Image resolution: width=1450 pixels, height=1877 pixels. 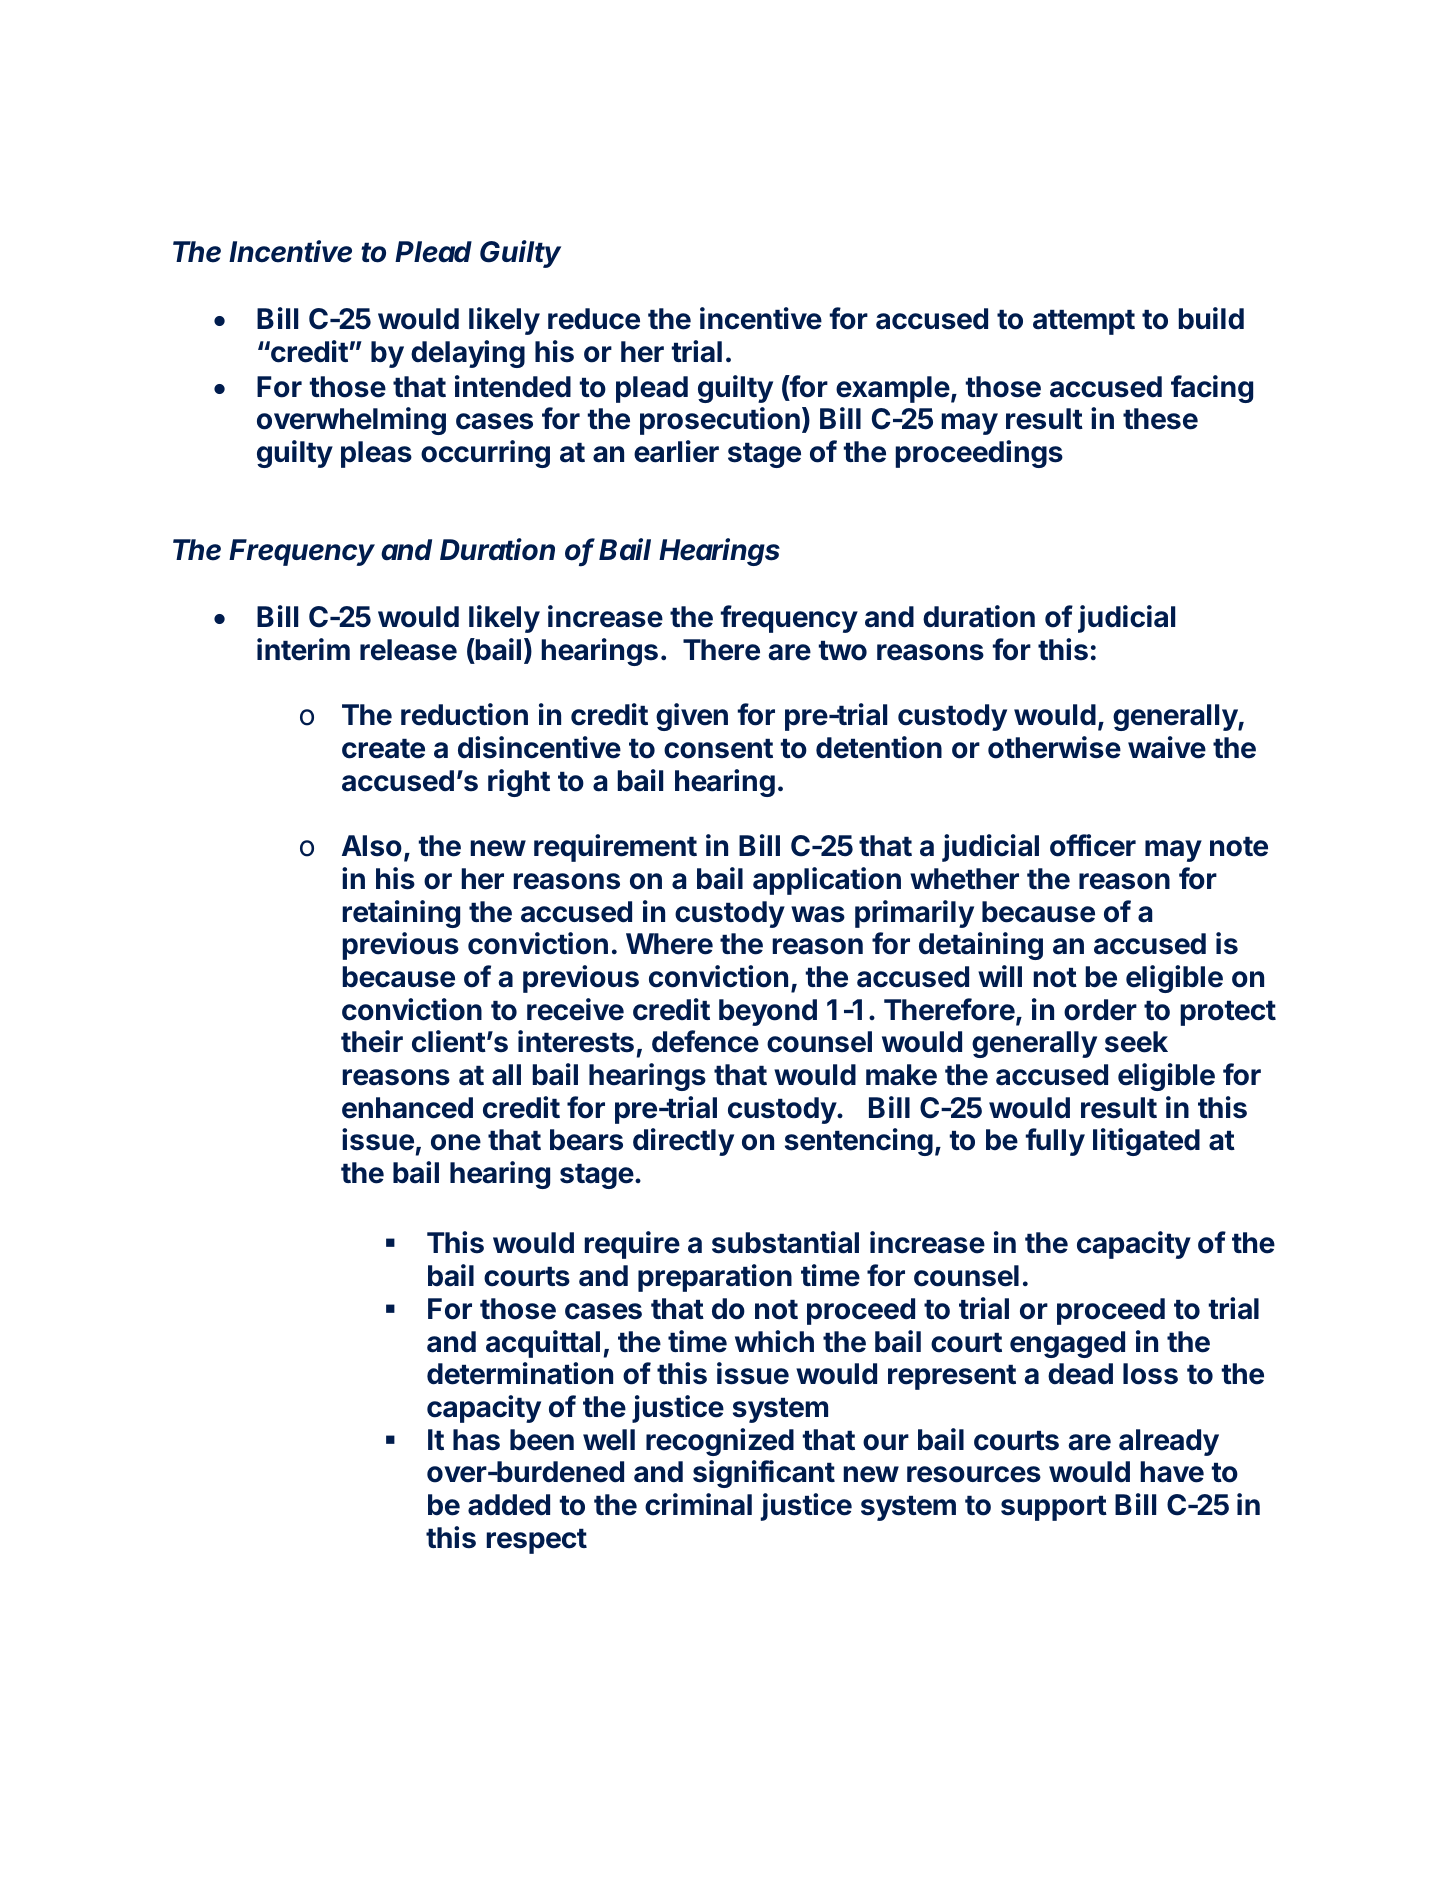 I want to click on added, so click(x=509, y=1505).
